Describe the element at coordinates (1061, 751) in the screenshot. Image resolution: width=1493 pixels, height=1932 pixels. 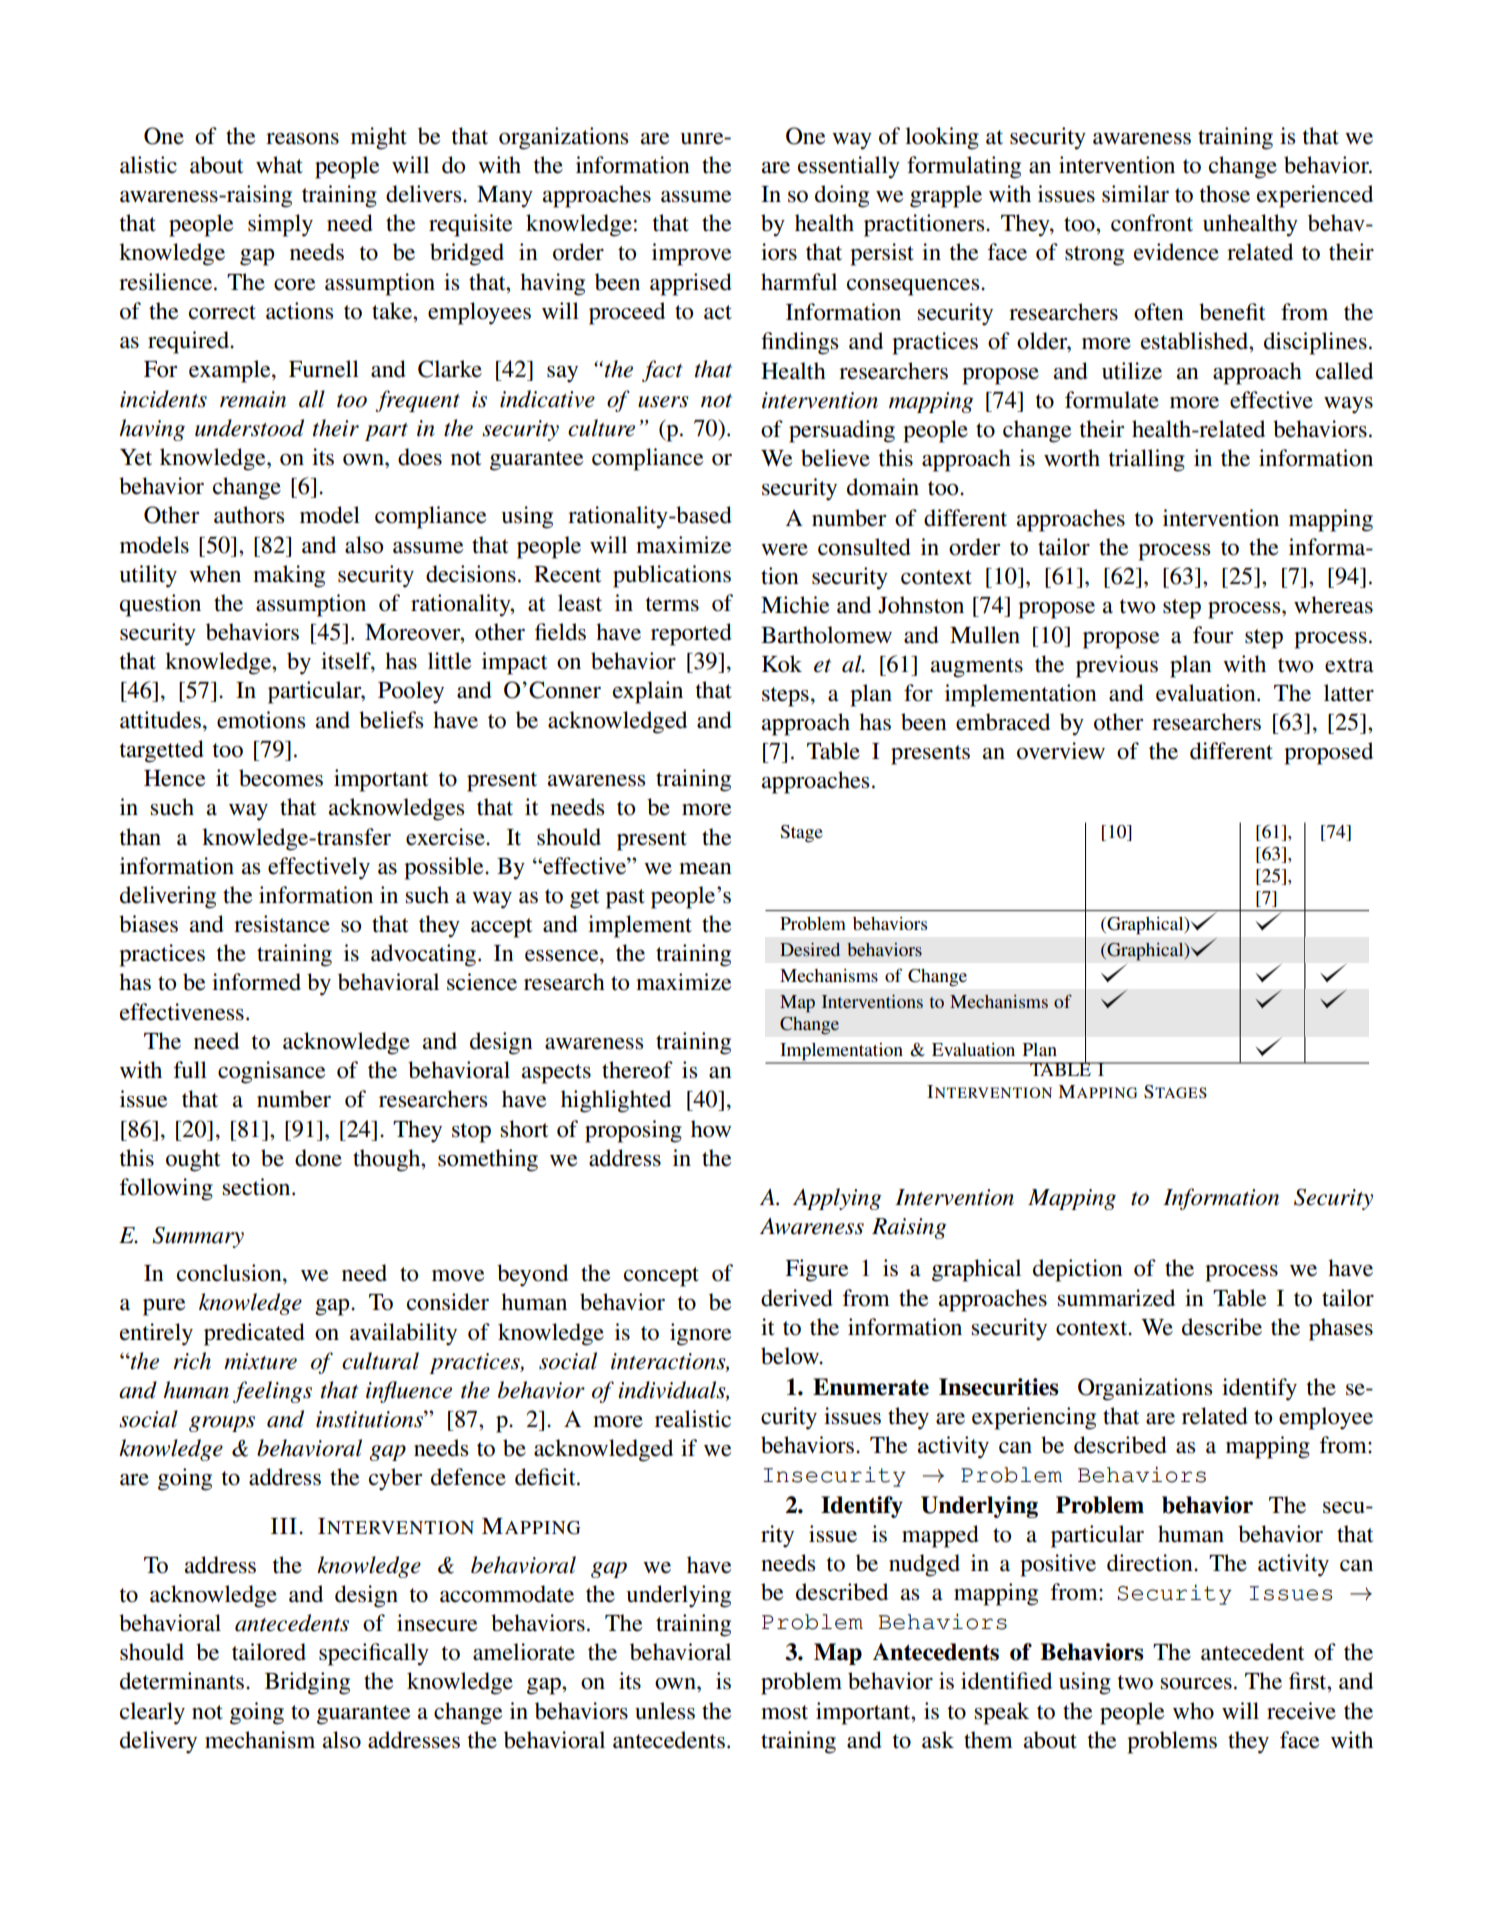
I see `overview` at that location.
